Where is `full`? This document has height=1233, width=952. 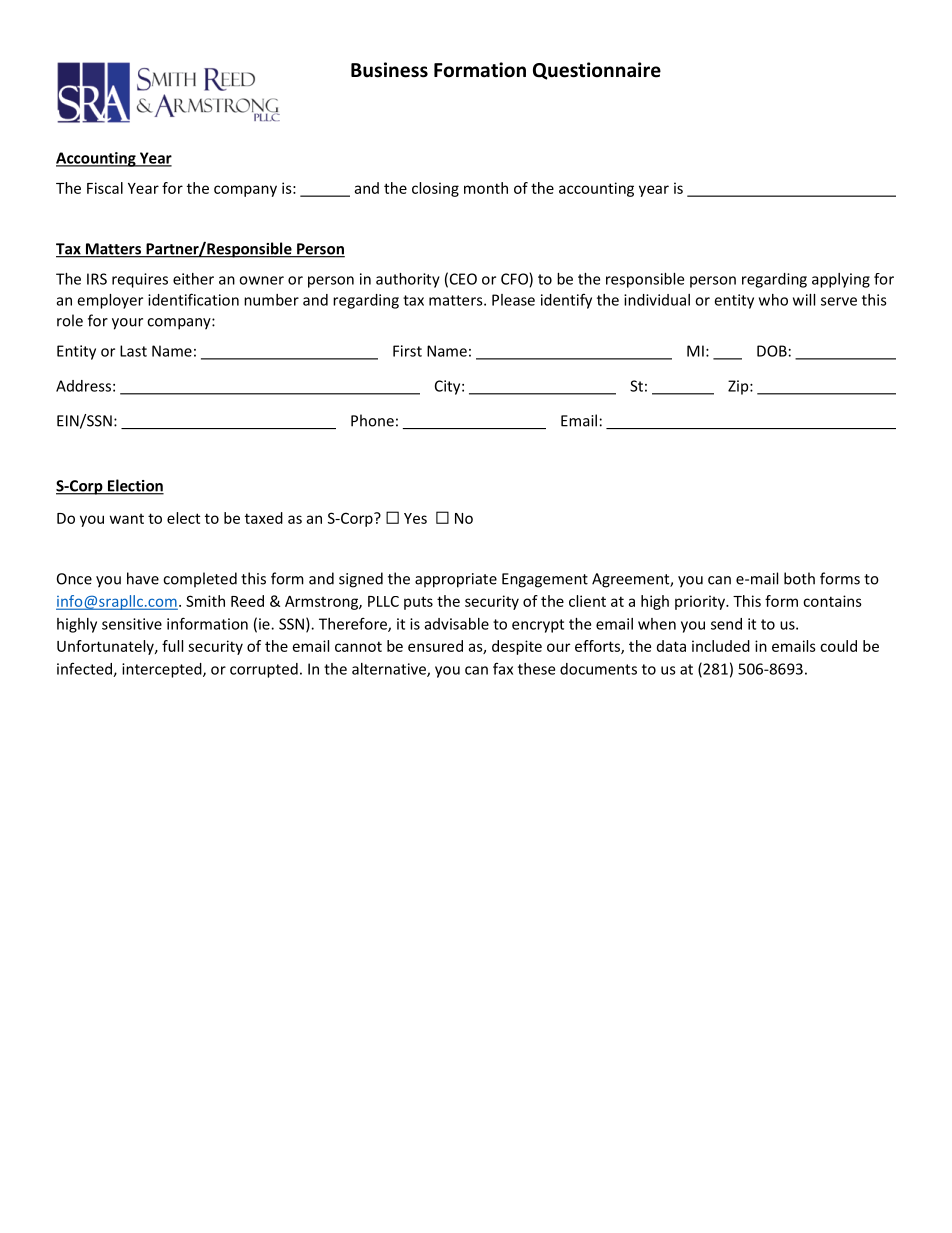
full is located at coordinates (172, 646).
